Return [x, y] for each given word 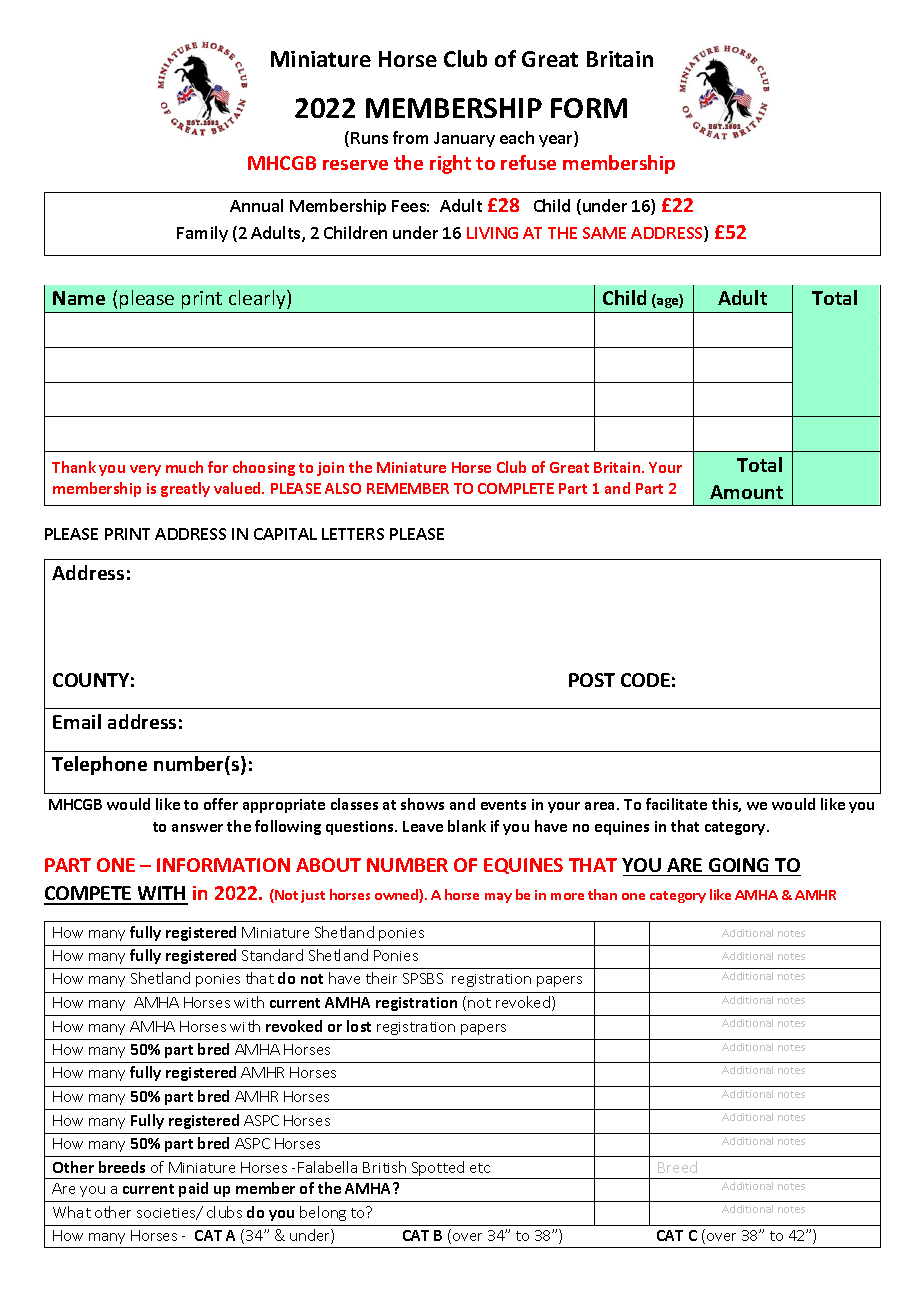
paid [193, 1189]
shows [422, 804]
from [410, 137]
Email [77, 721]
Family [202, 234]
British [384, 1167]
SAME [604, 233]
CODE [645, 680]
